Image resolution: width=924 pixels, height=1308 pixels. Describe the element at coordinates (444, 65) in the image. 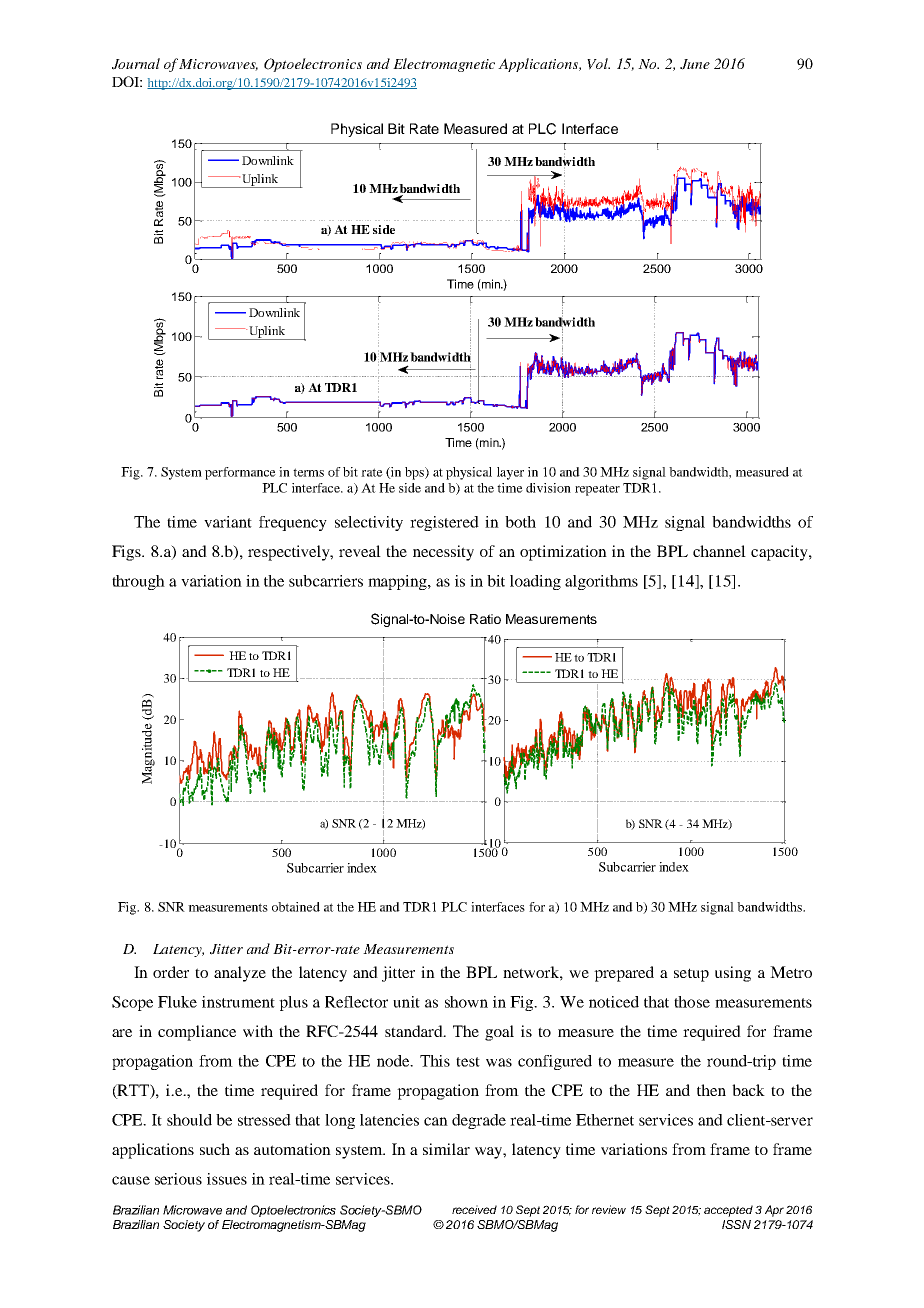

I see `Electromagnetic` at that location.
